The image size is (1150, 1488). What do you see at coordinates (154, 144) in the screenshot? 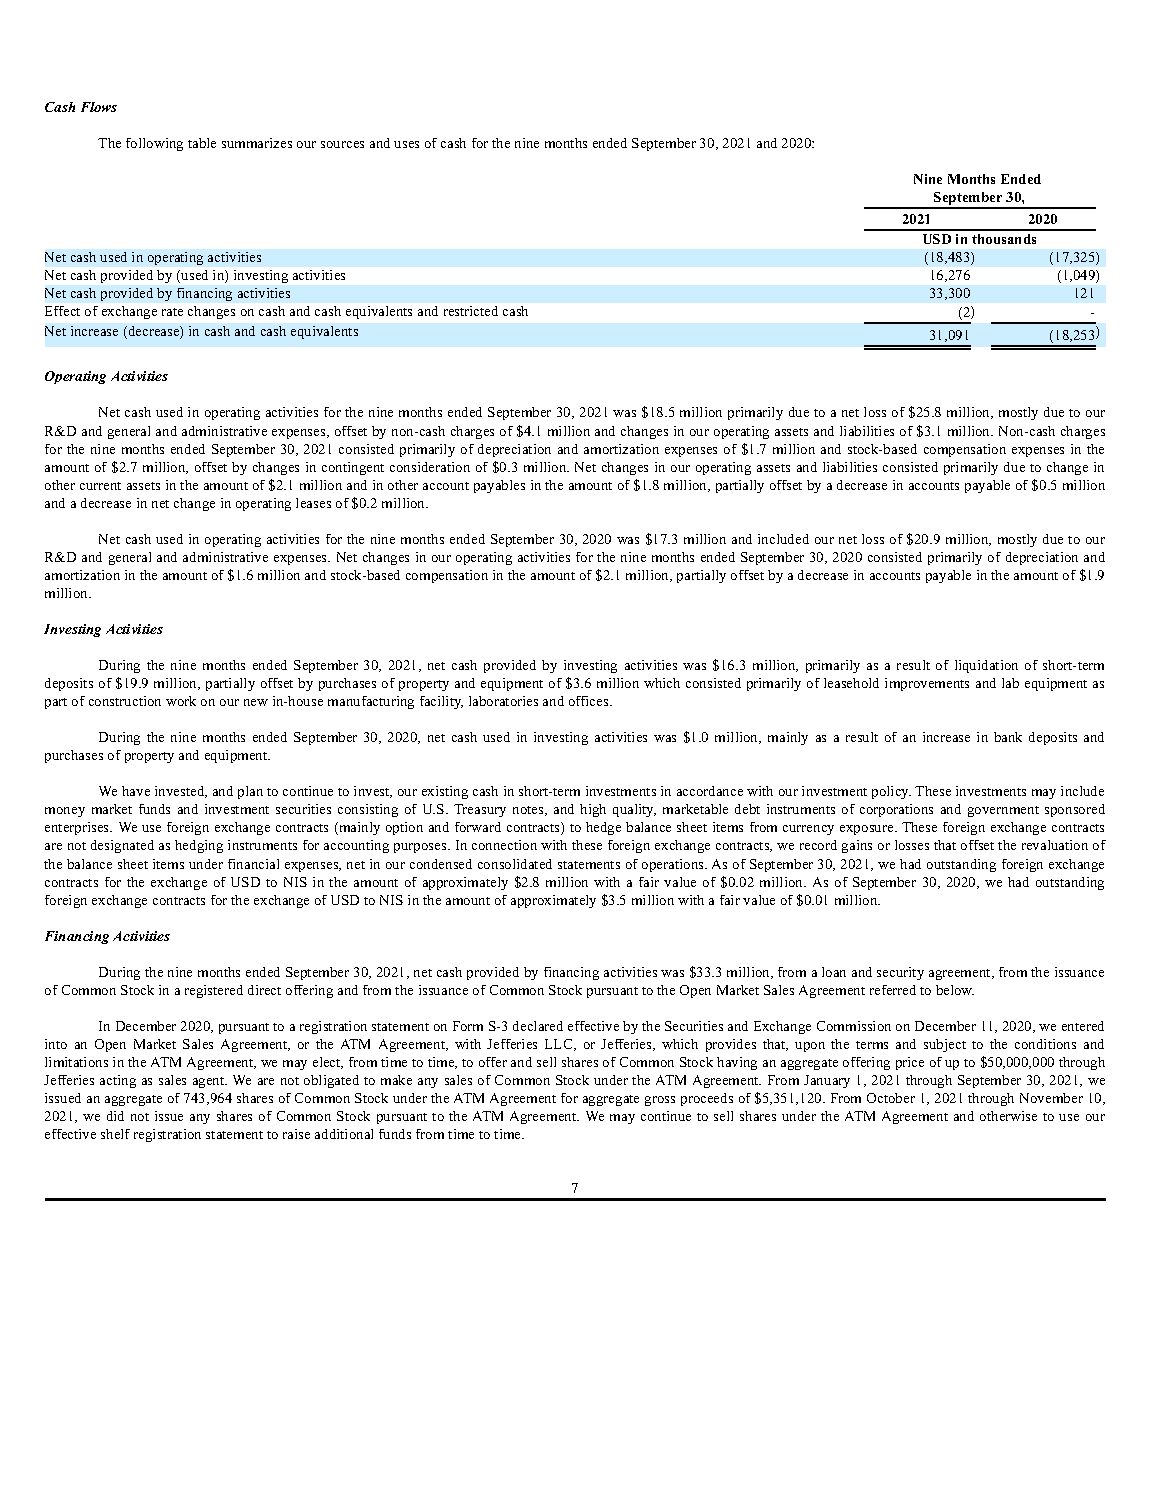
I see `following` at bounding box center [154, 144].
